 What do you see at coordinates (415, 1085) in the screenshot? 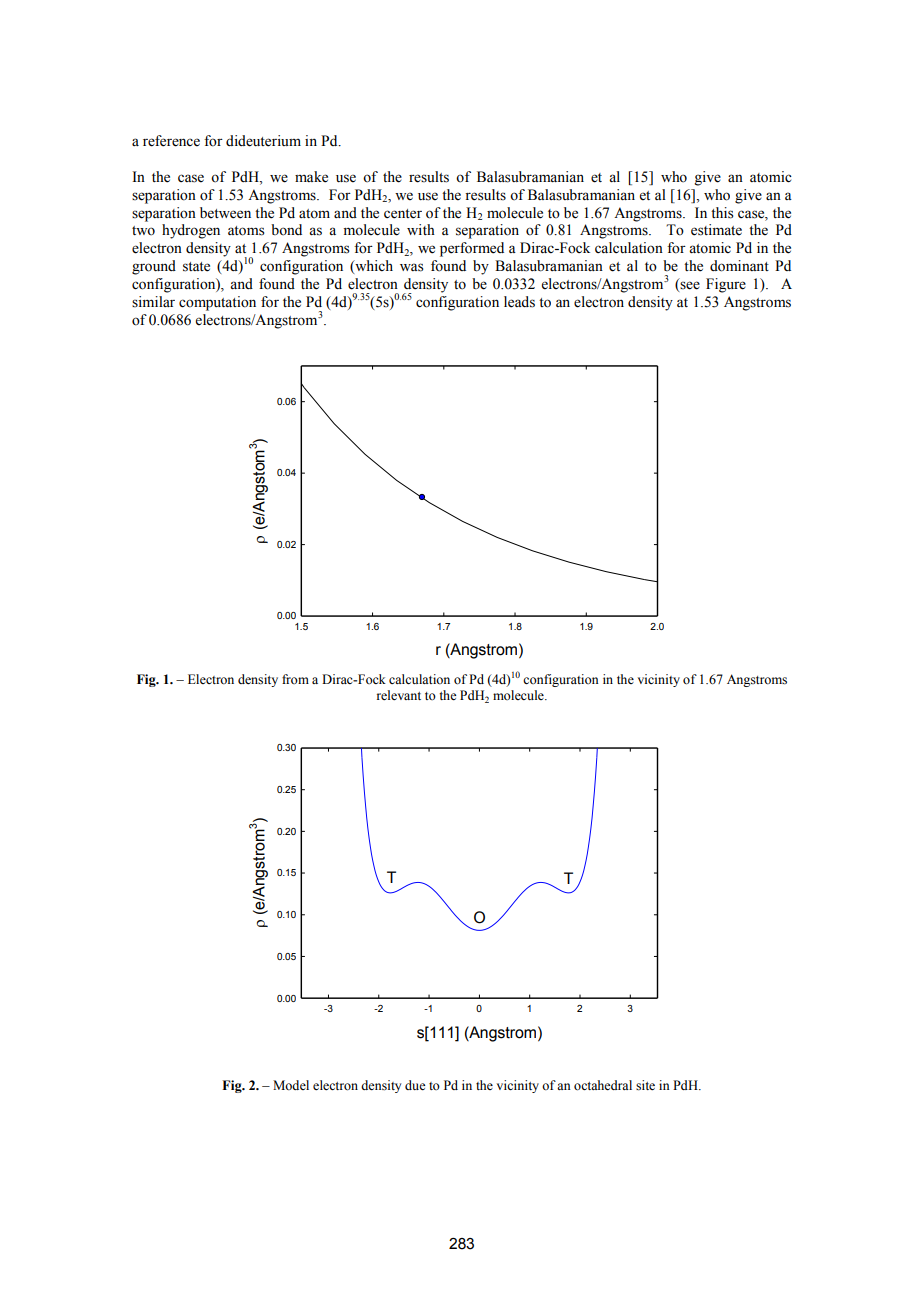
I see `due` at bounding box center [415, 1085].
